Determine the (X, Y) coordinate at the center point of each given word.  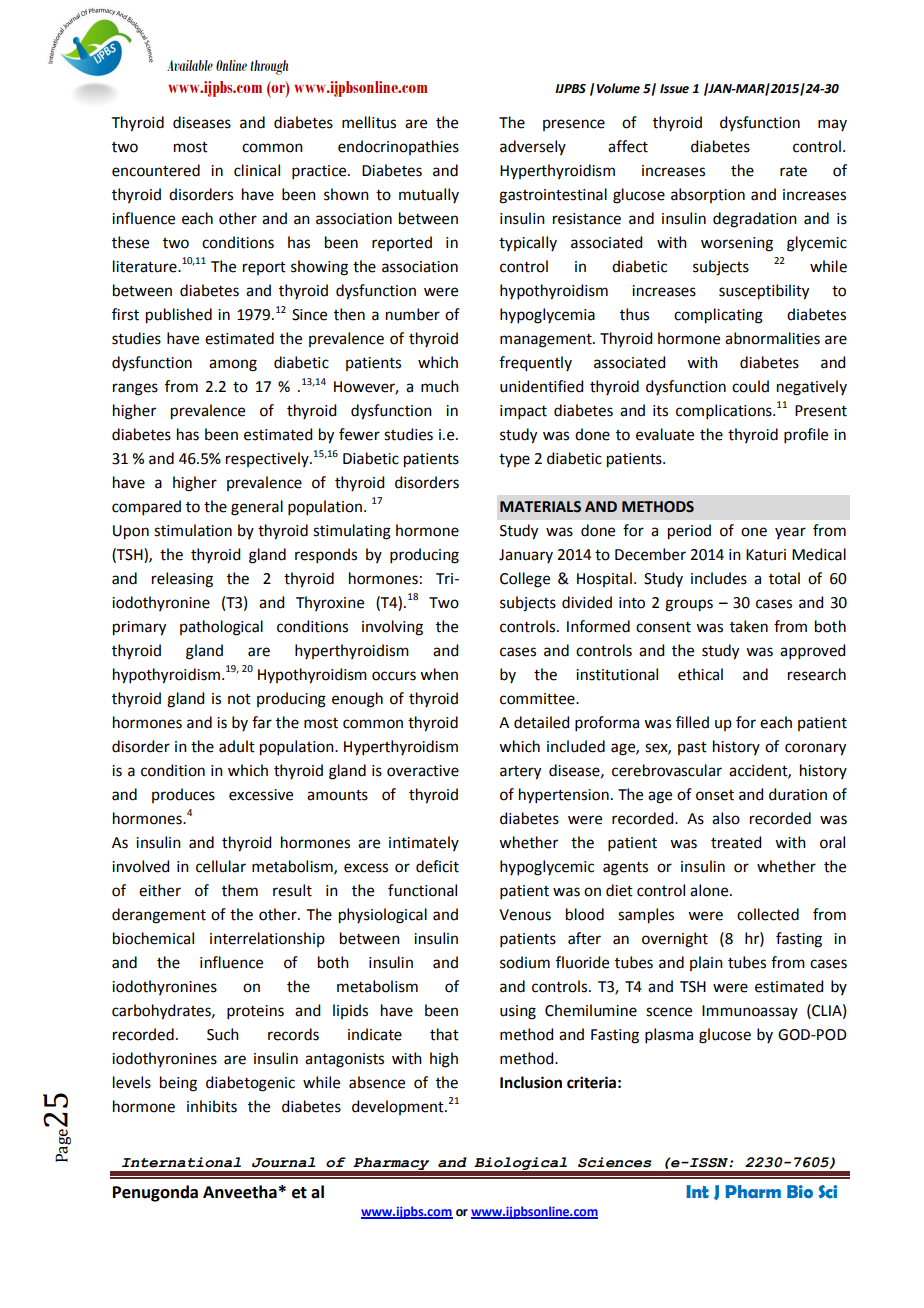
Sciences (615, 1162)
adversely (533, 147)
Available (190, 65)
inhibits (212, 1106)
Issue (674, 89)
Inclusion (531, 1082)
